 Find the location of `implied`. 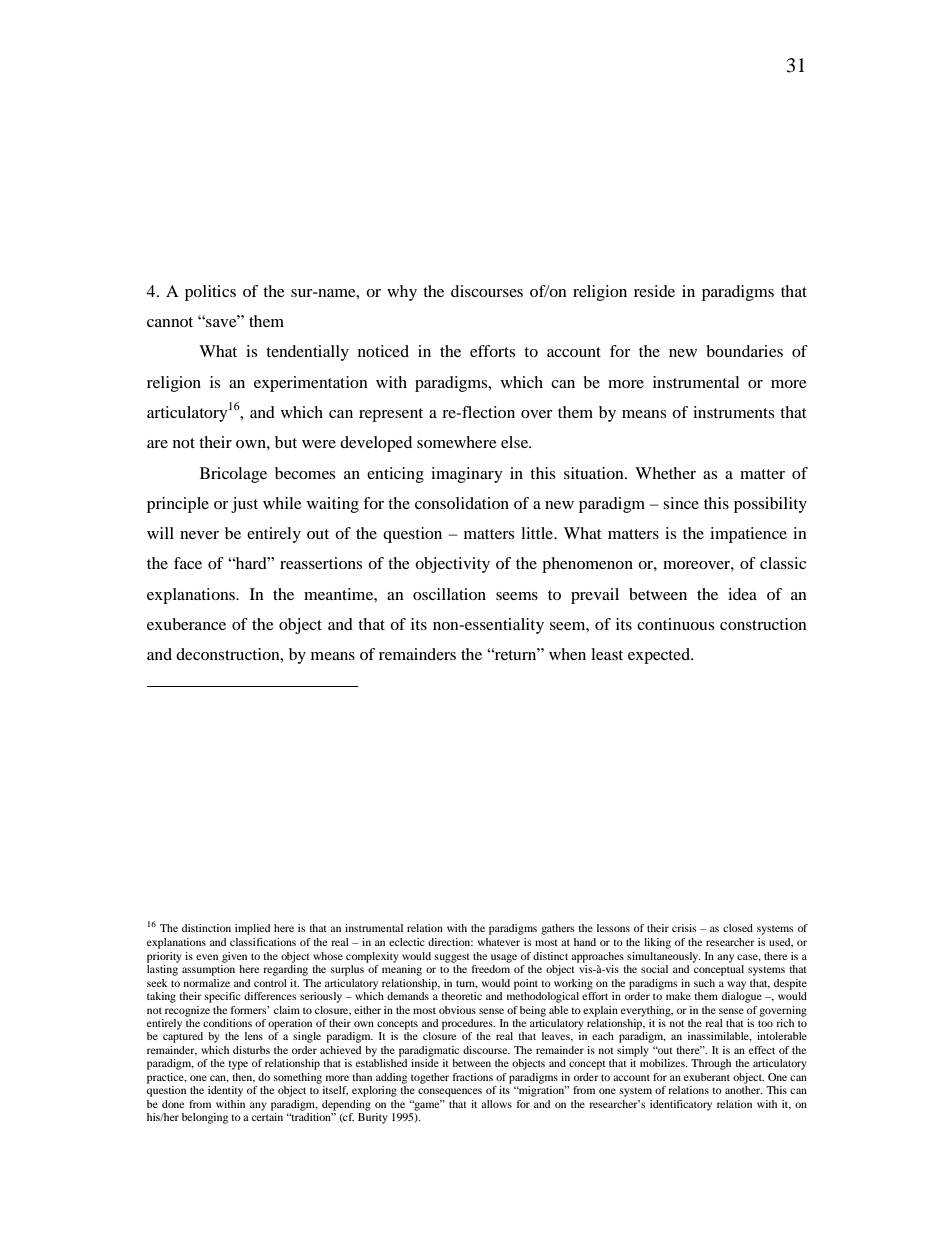

implied is located at coordinates (252, 929).
